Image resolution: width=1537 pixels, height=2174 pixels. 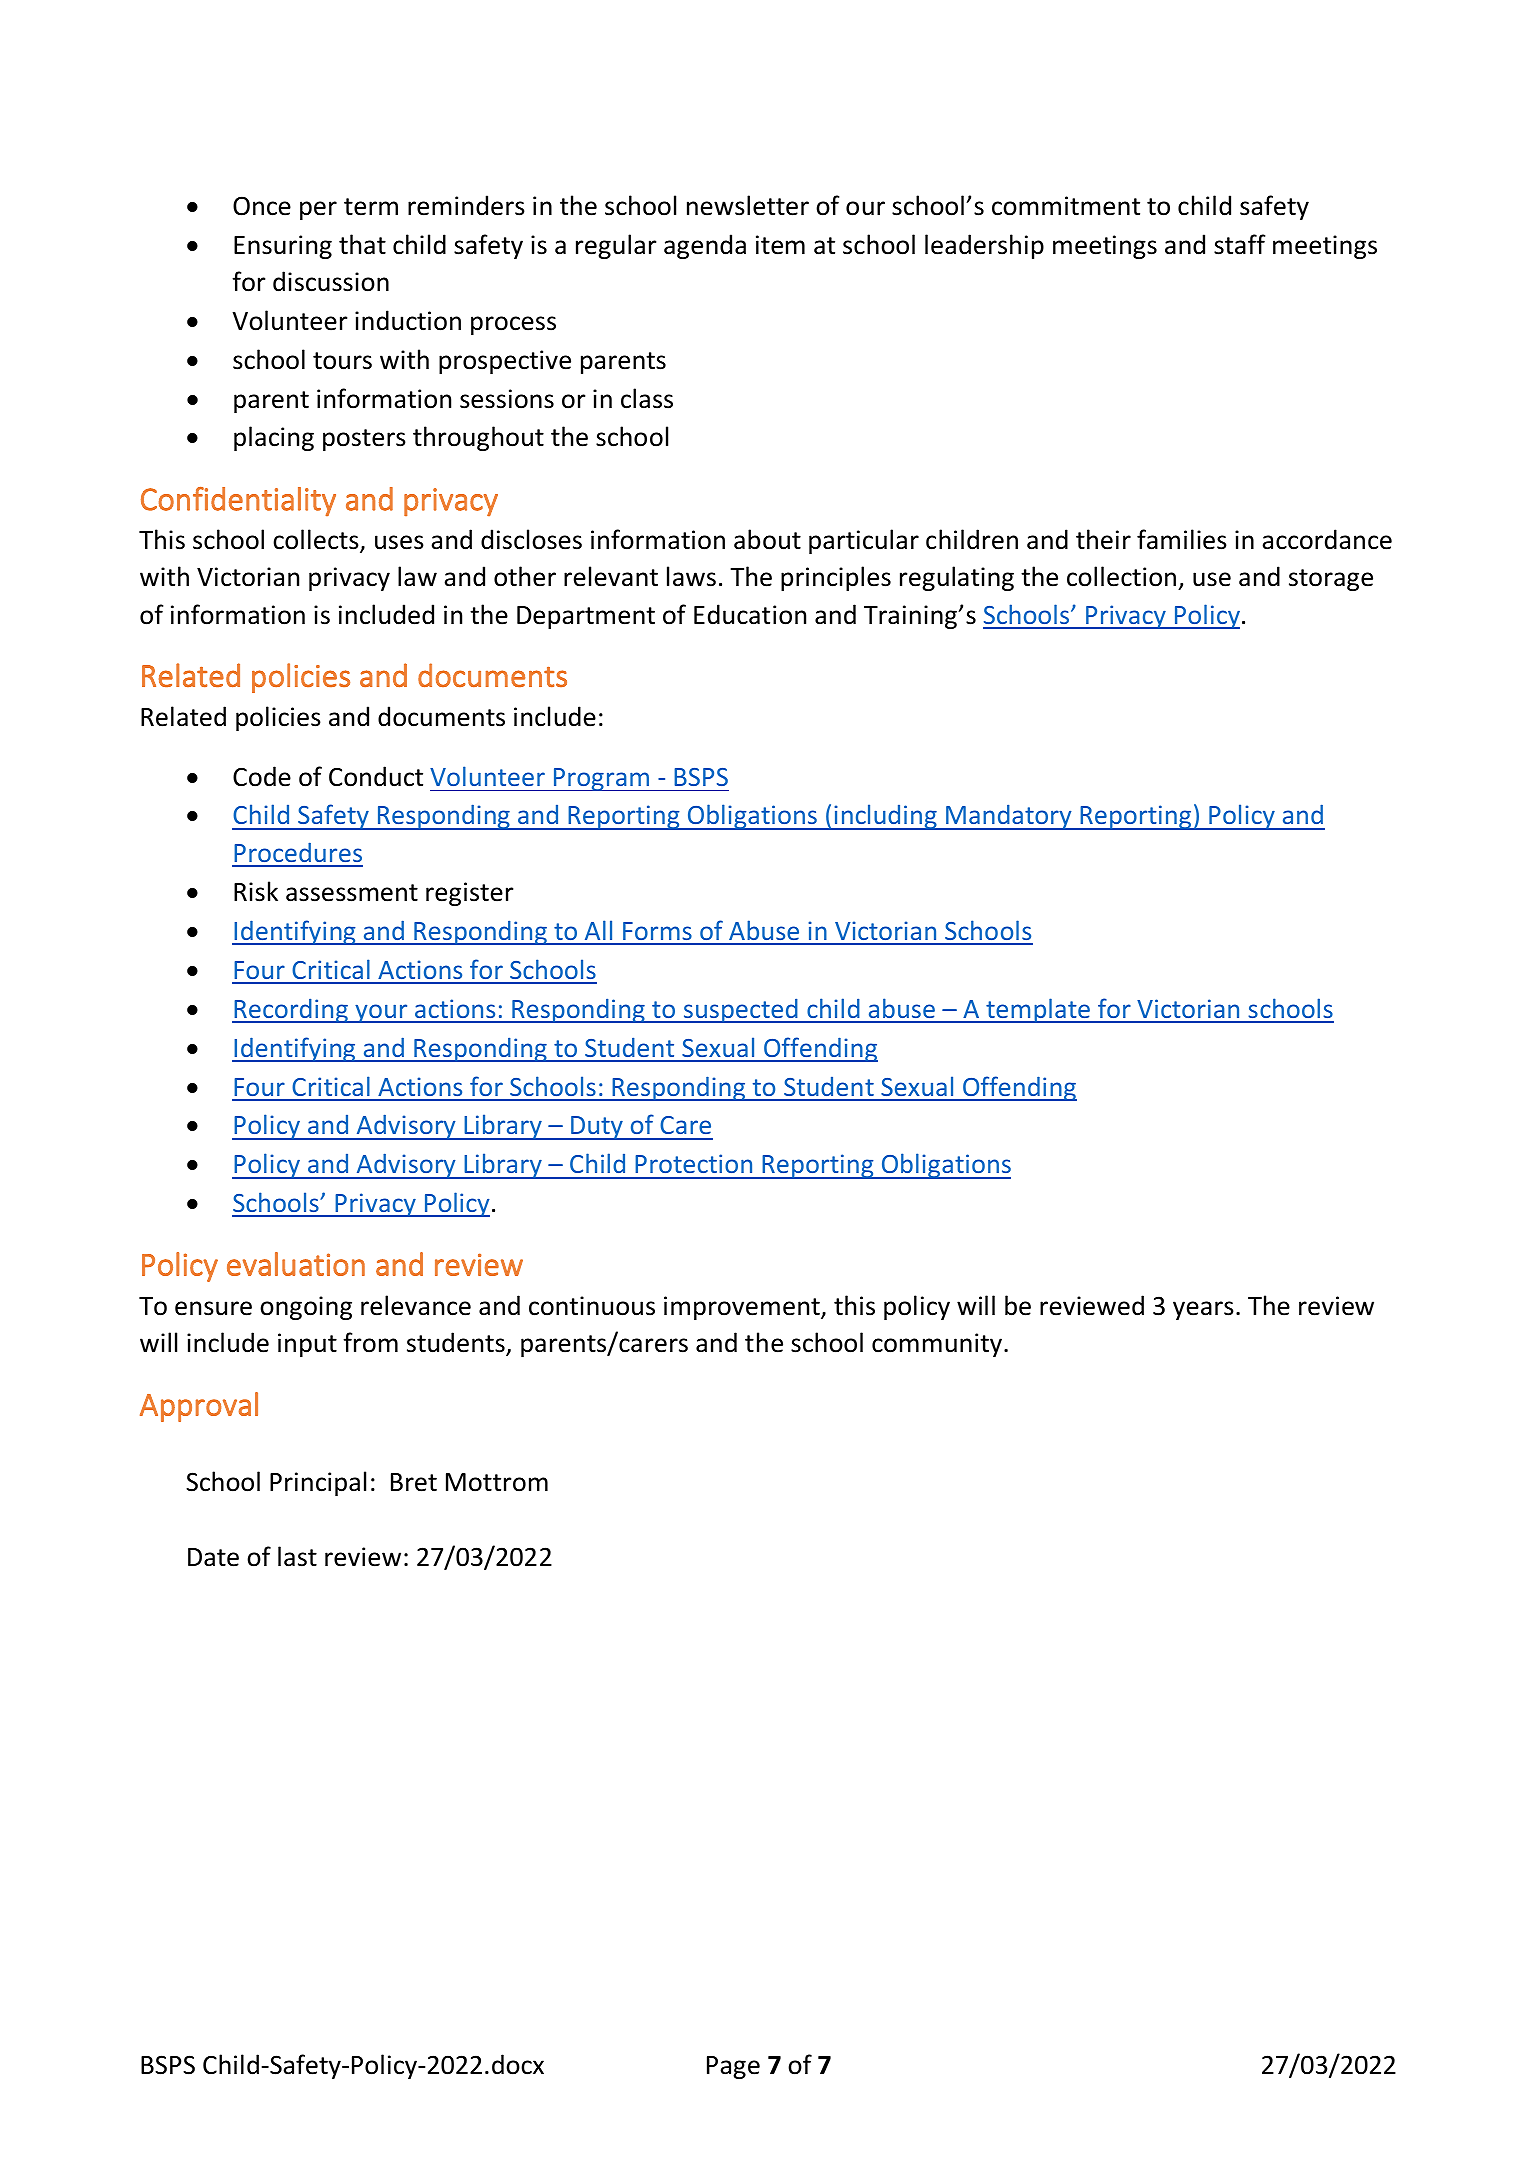 What do you see at coordinates (297, 1556) in the image?
I see `last` at bounding box center [297, 1556].
